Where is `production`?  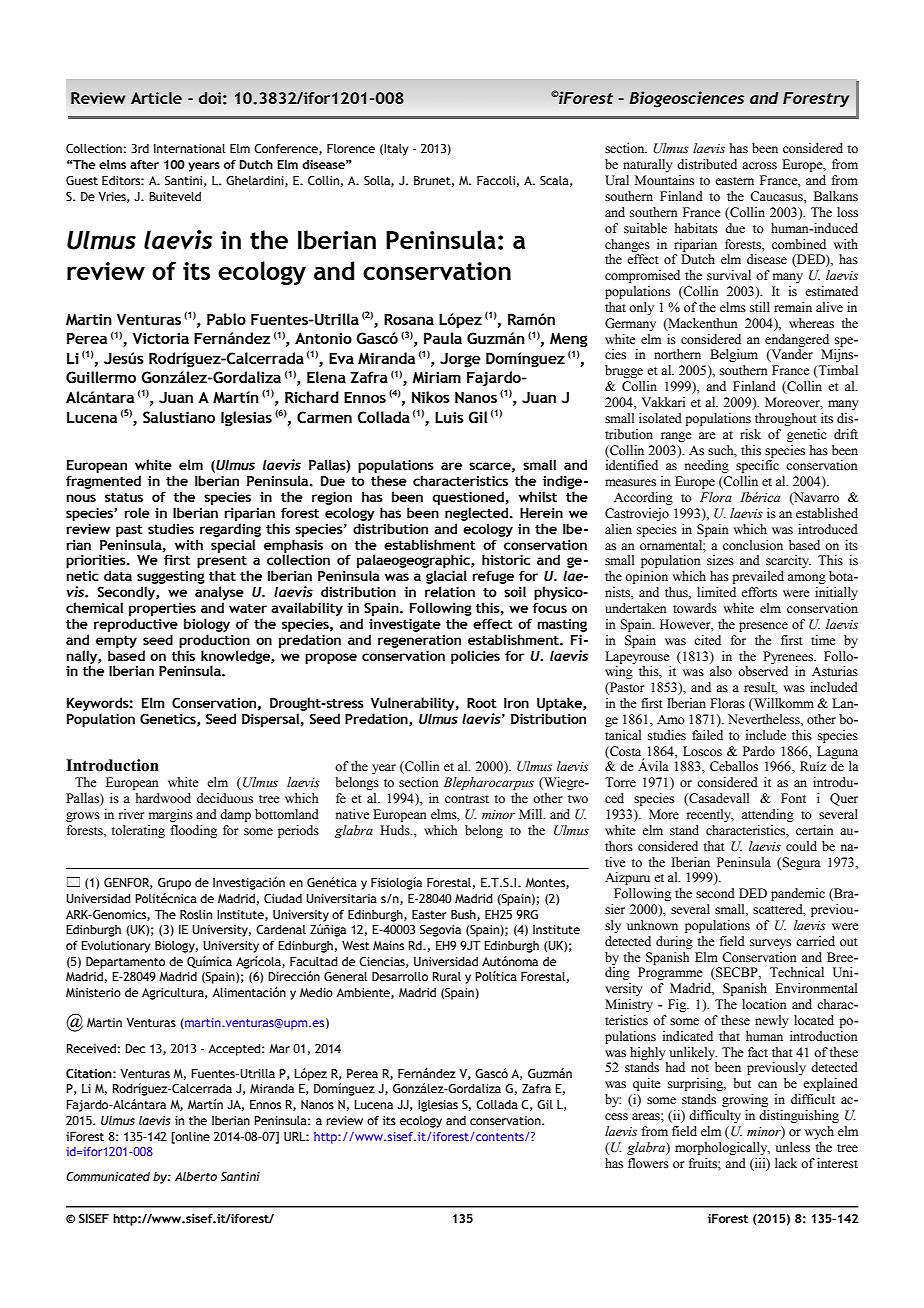
production is located at coordinates (214, 641).
